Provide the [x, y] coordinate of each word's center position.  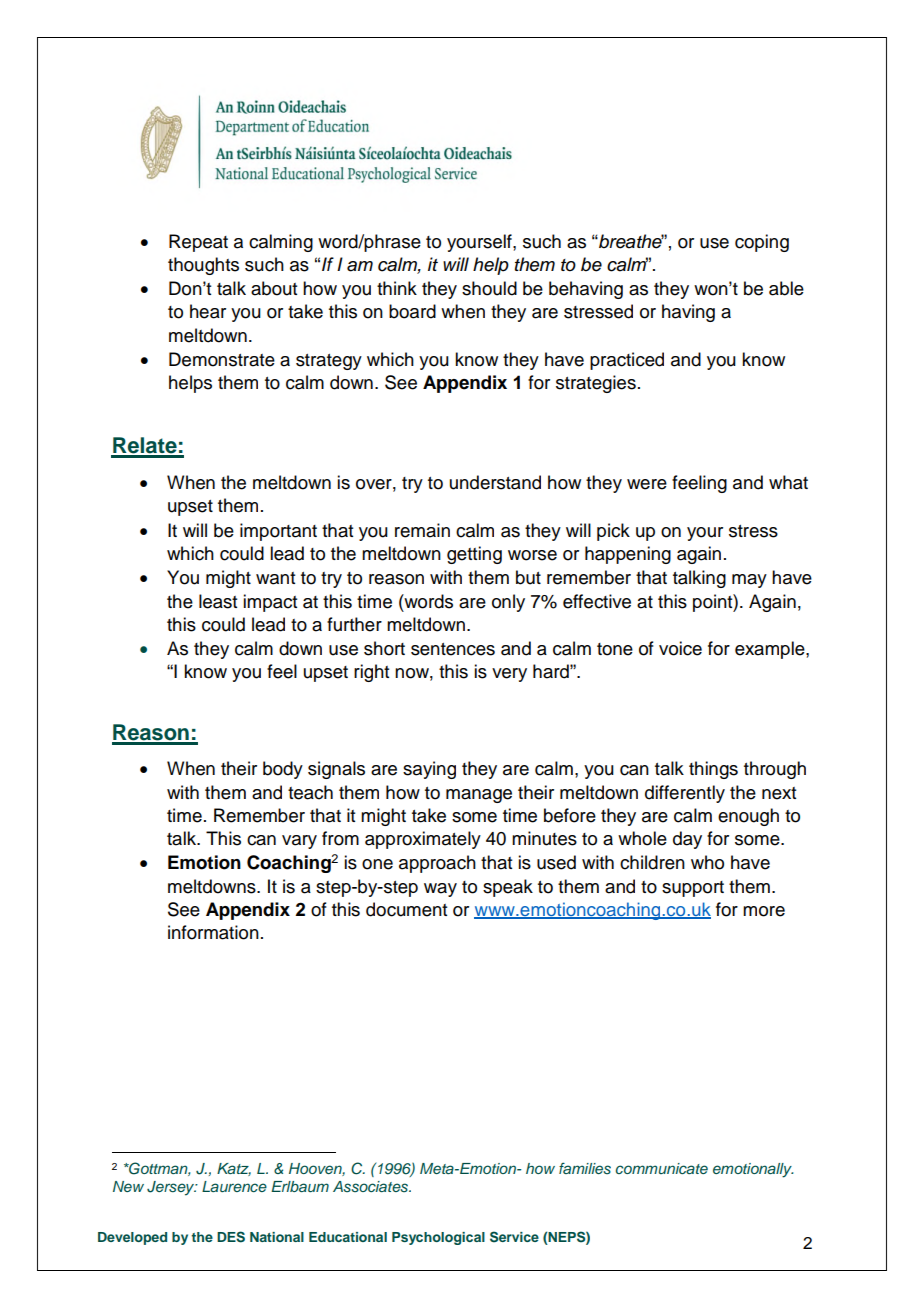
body [283, 770]
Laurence [234, 1186]
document [406, 909]
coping [762, 243]
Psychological [438, 1238]
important [278, 532]
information [213, 932]
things [713, 770]
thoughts [203, 266]
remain [422, 530]
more [764, 911]
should [489, 288]
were [647, 484]
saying [429, 770]
